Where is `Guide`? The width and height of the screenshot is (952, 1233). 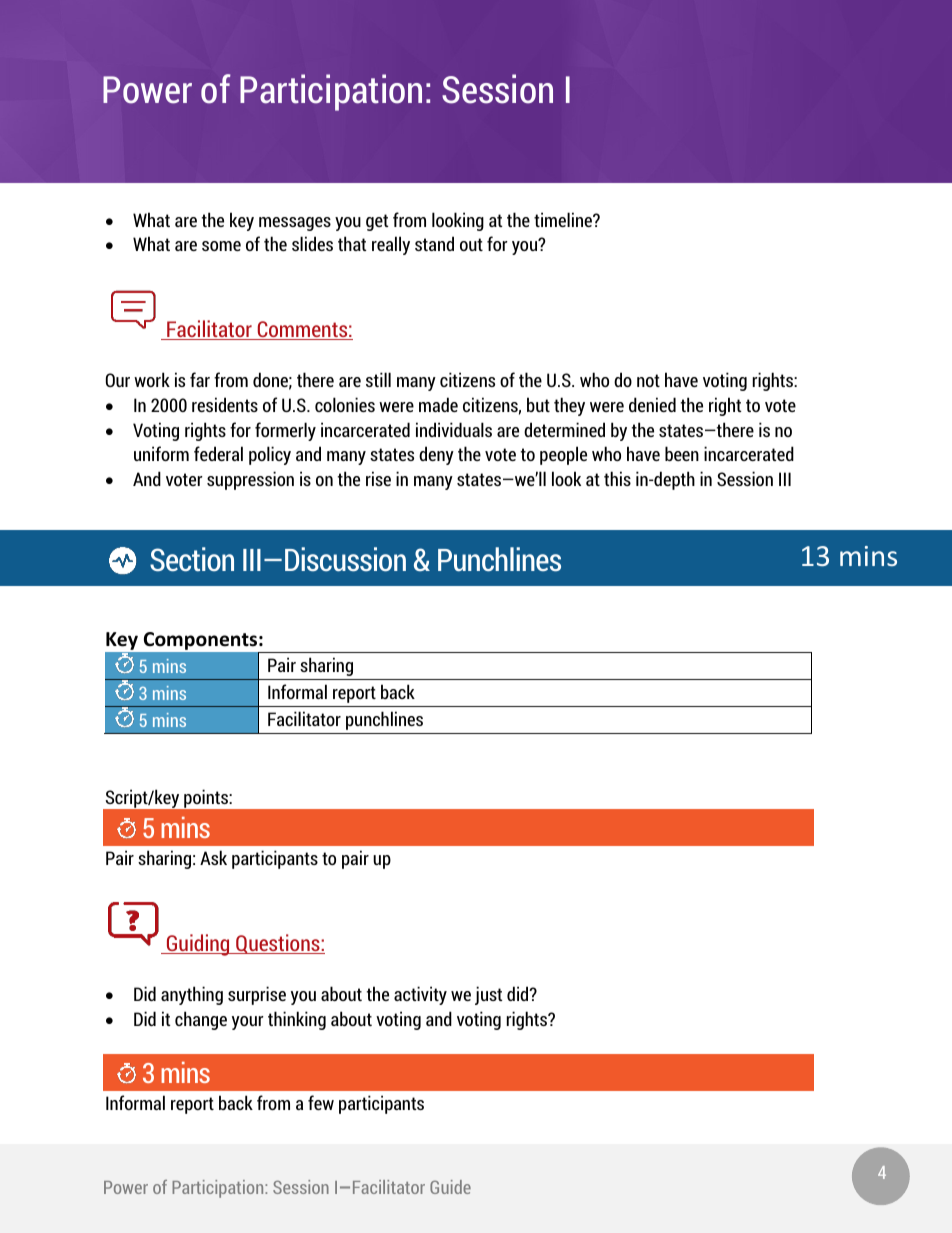 Guide is located at coordinates (450, 1187).
